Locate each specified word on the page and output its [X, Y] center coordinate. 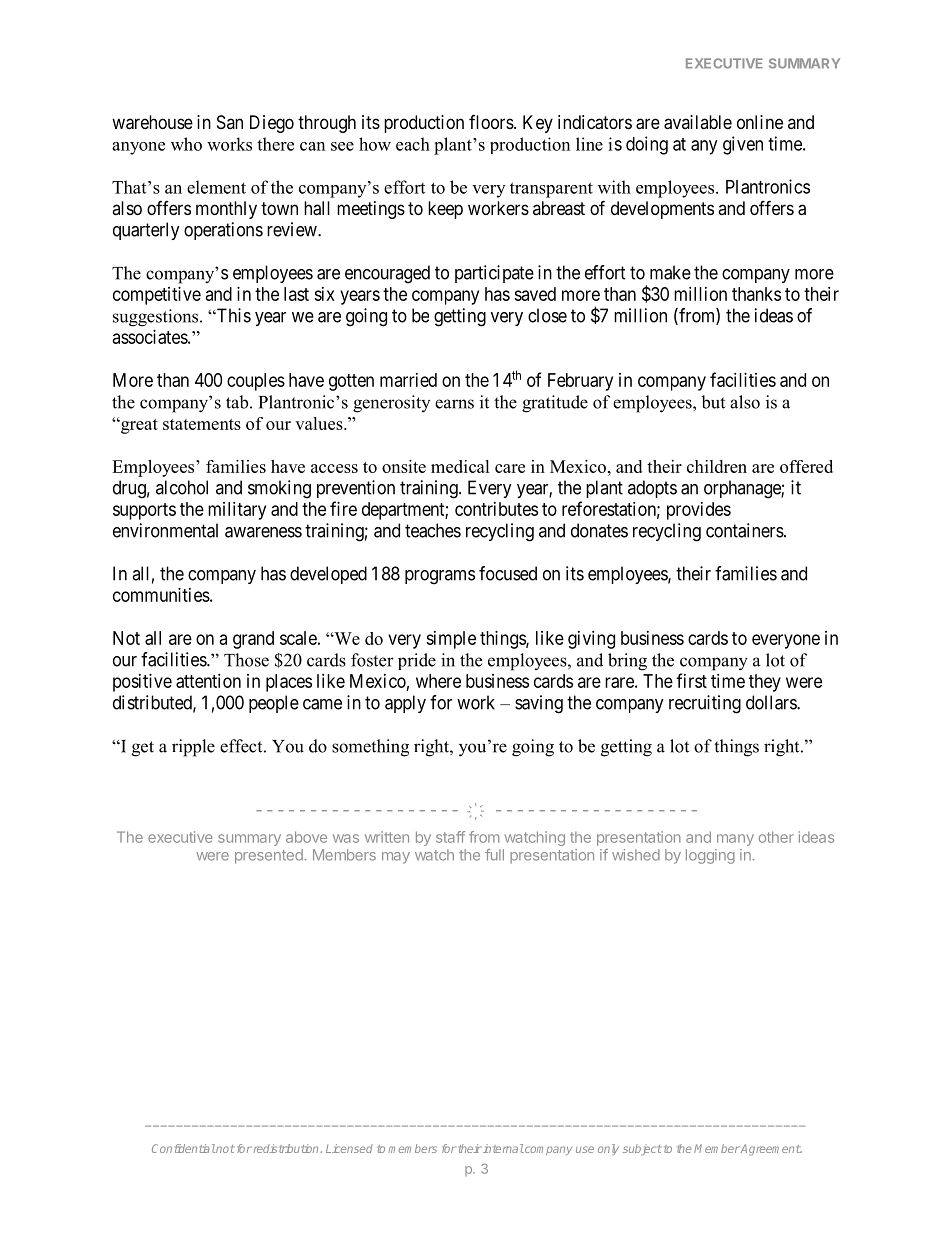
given [743, 145]
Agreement [770, 1150]
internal [502, 1148]
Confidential [184, 1148]
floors [492, 122]
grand [253, 640]
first [691, 680]
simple [451, 640]
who [186, 144]
